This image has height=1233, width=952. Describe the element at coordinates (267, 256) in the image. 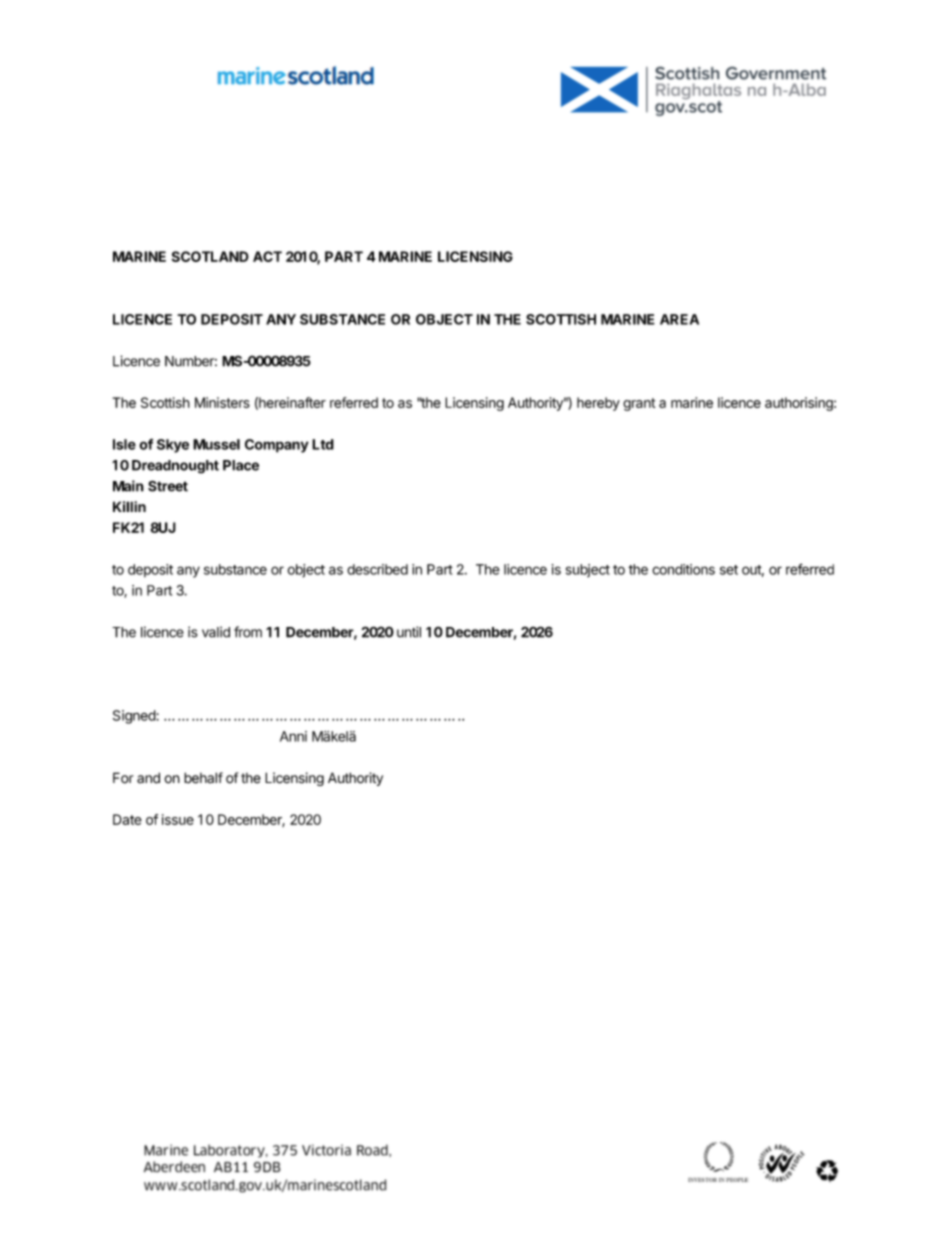

I see `ACT` at that location.
